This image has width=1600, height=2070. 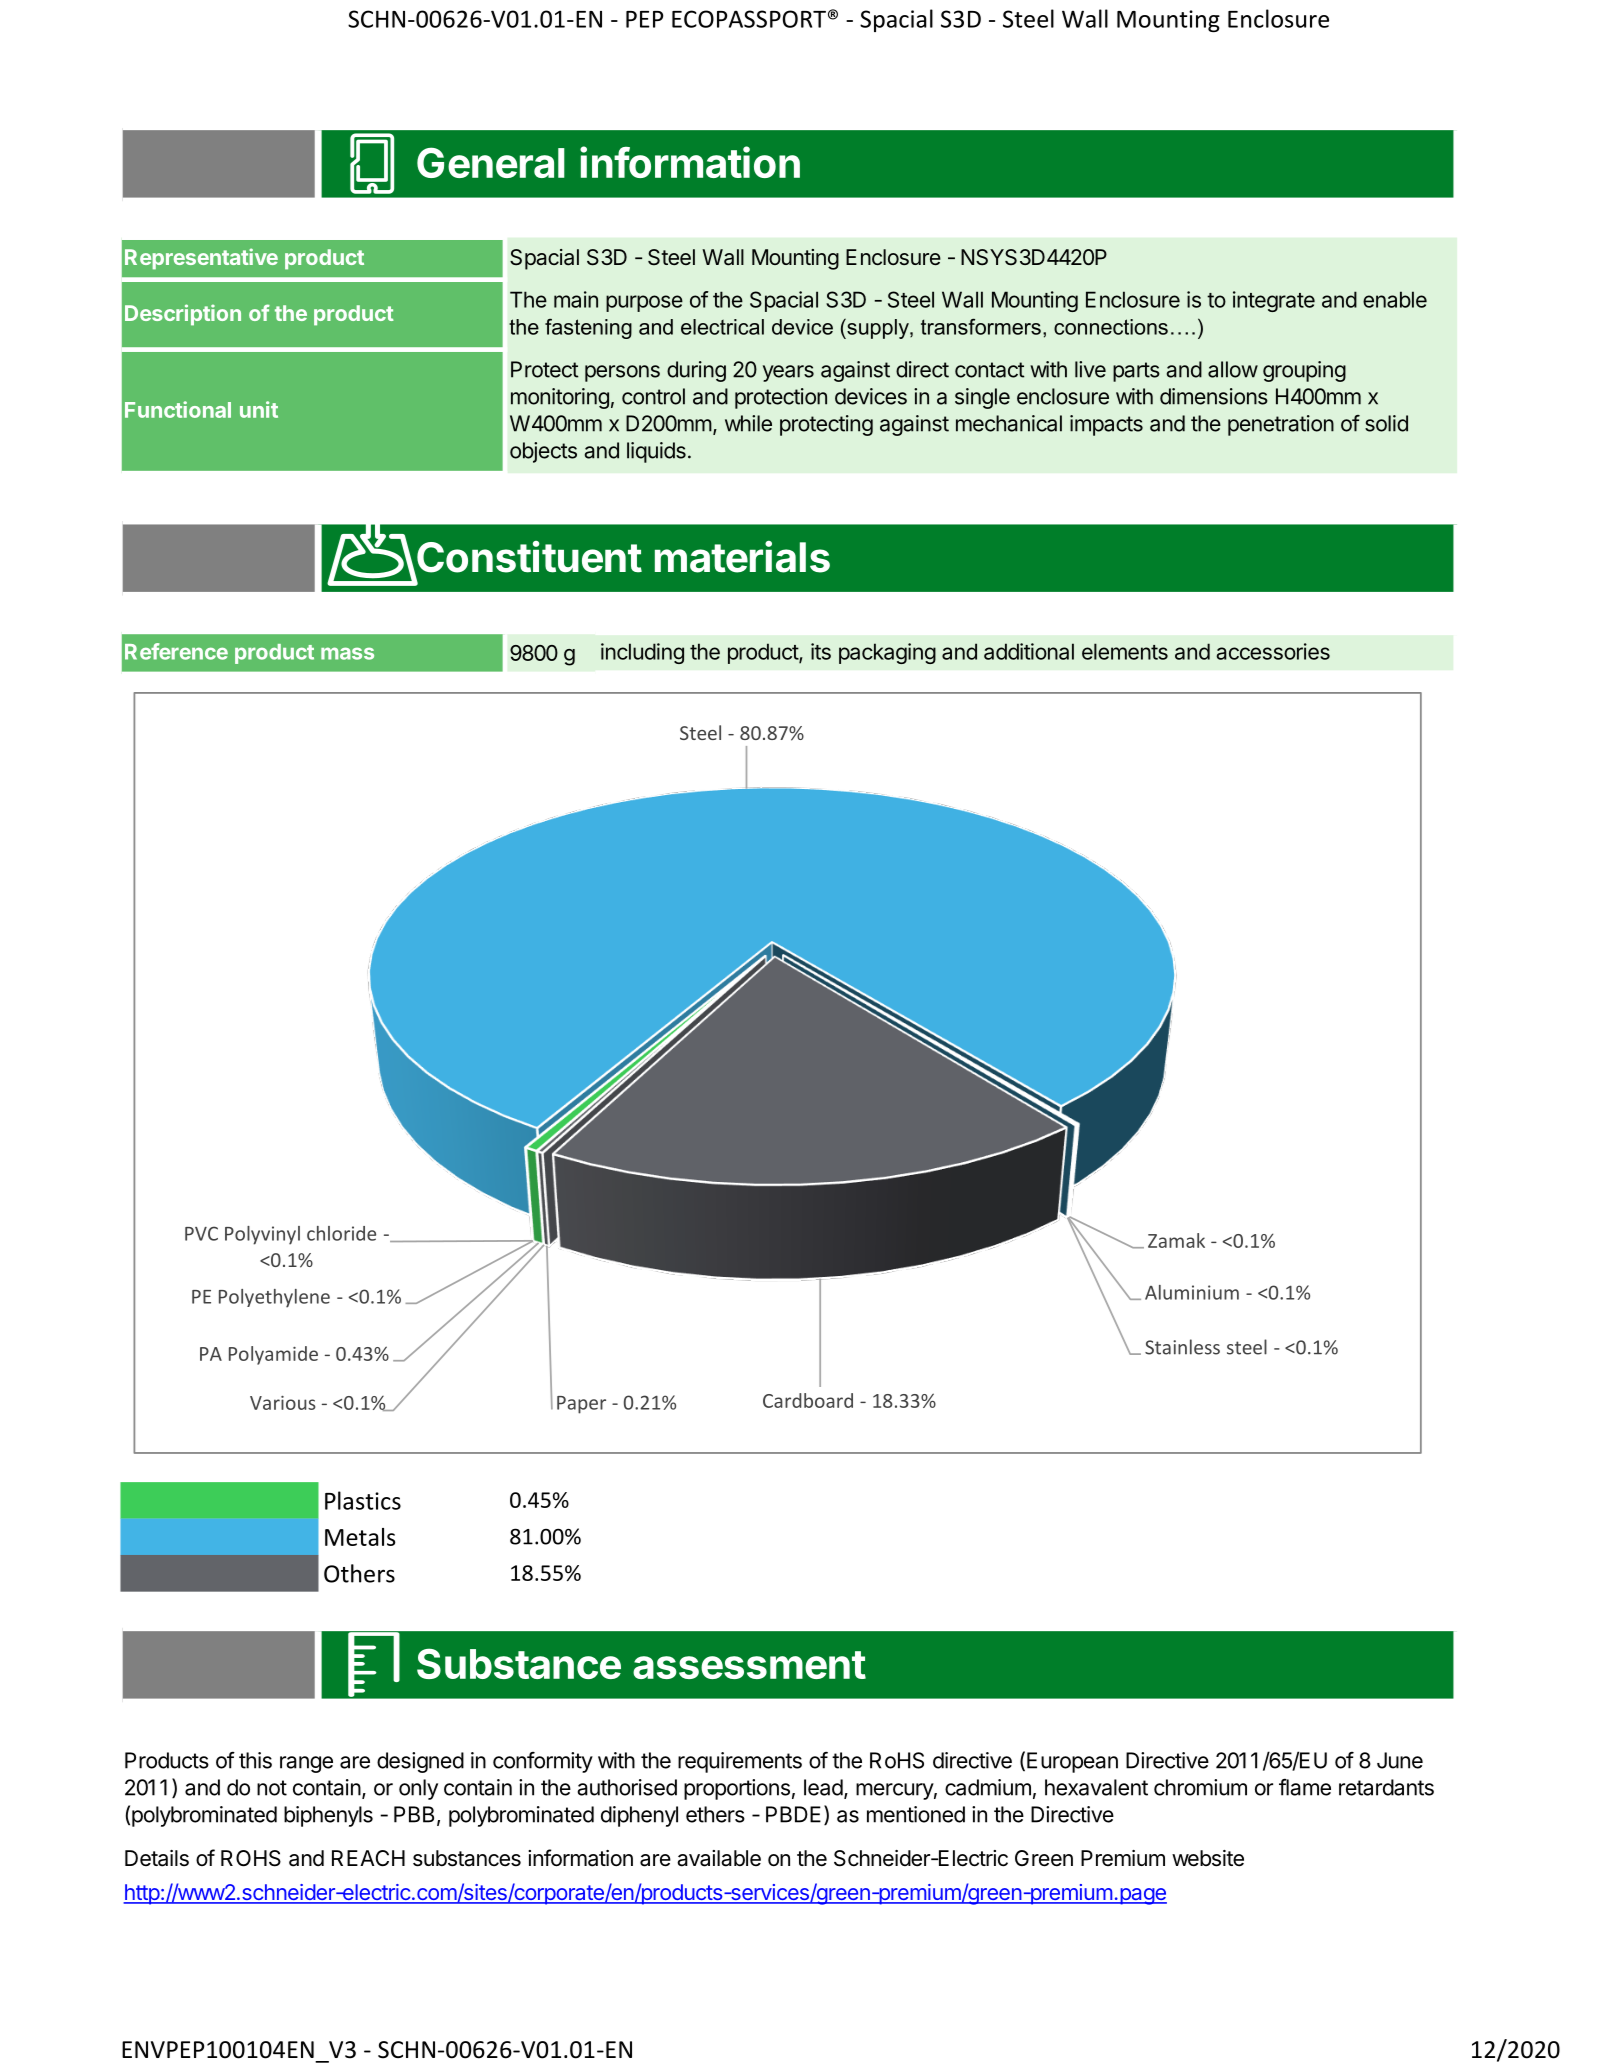 I want to click on chloride, so click(x=341, y=1233).
